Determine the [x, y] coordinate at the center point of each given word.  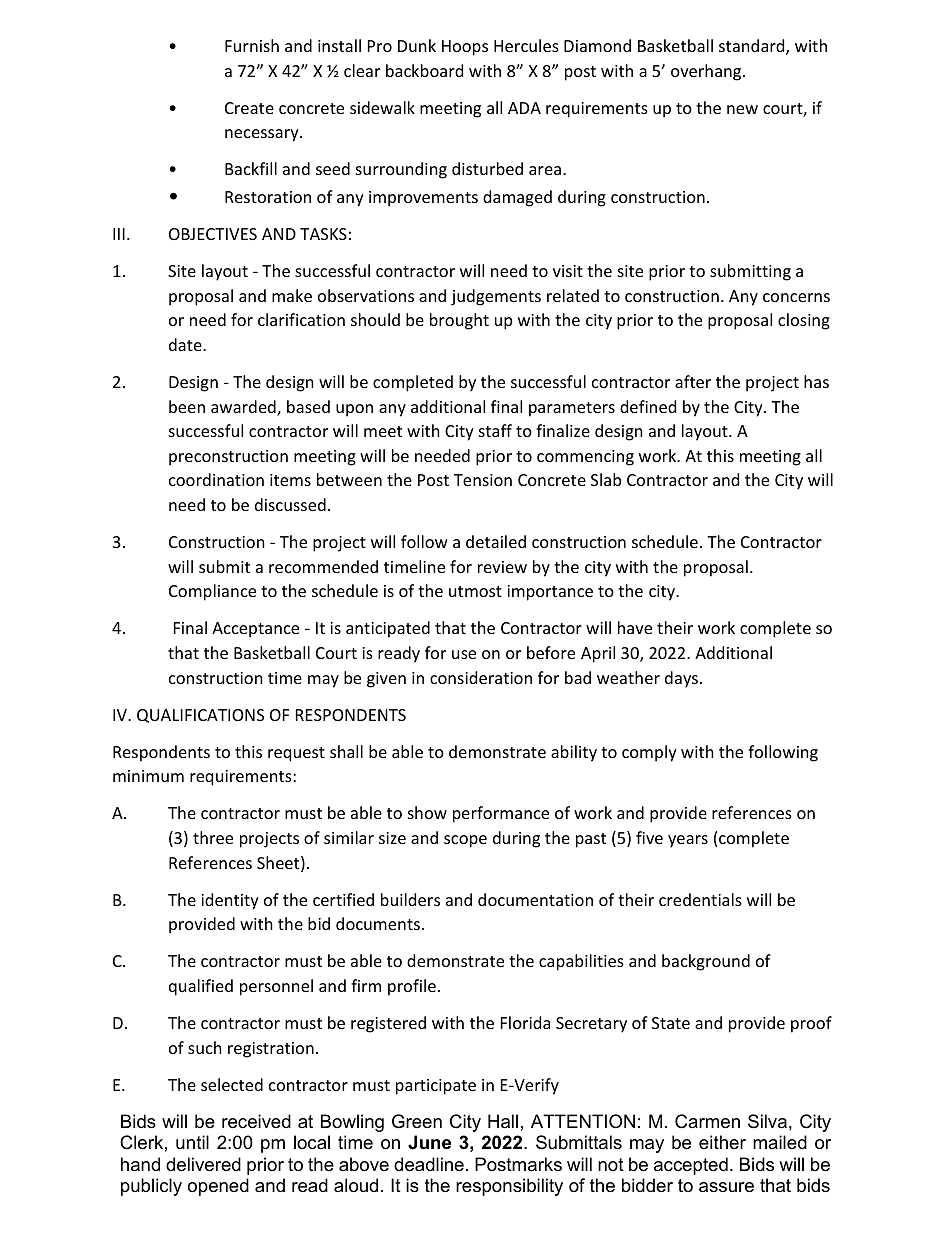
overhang [707, 72]
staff [495, 430]
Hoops [465, 48]
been [187, 406]
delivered [203, 1164]
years [688, 841]
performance [501, 814]
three [213, 837]
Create [249, 108]
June [429, 1142]
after [693, 381]
